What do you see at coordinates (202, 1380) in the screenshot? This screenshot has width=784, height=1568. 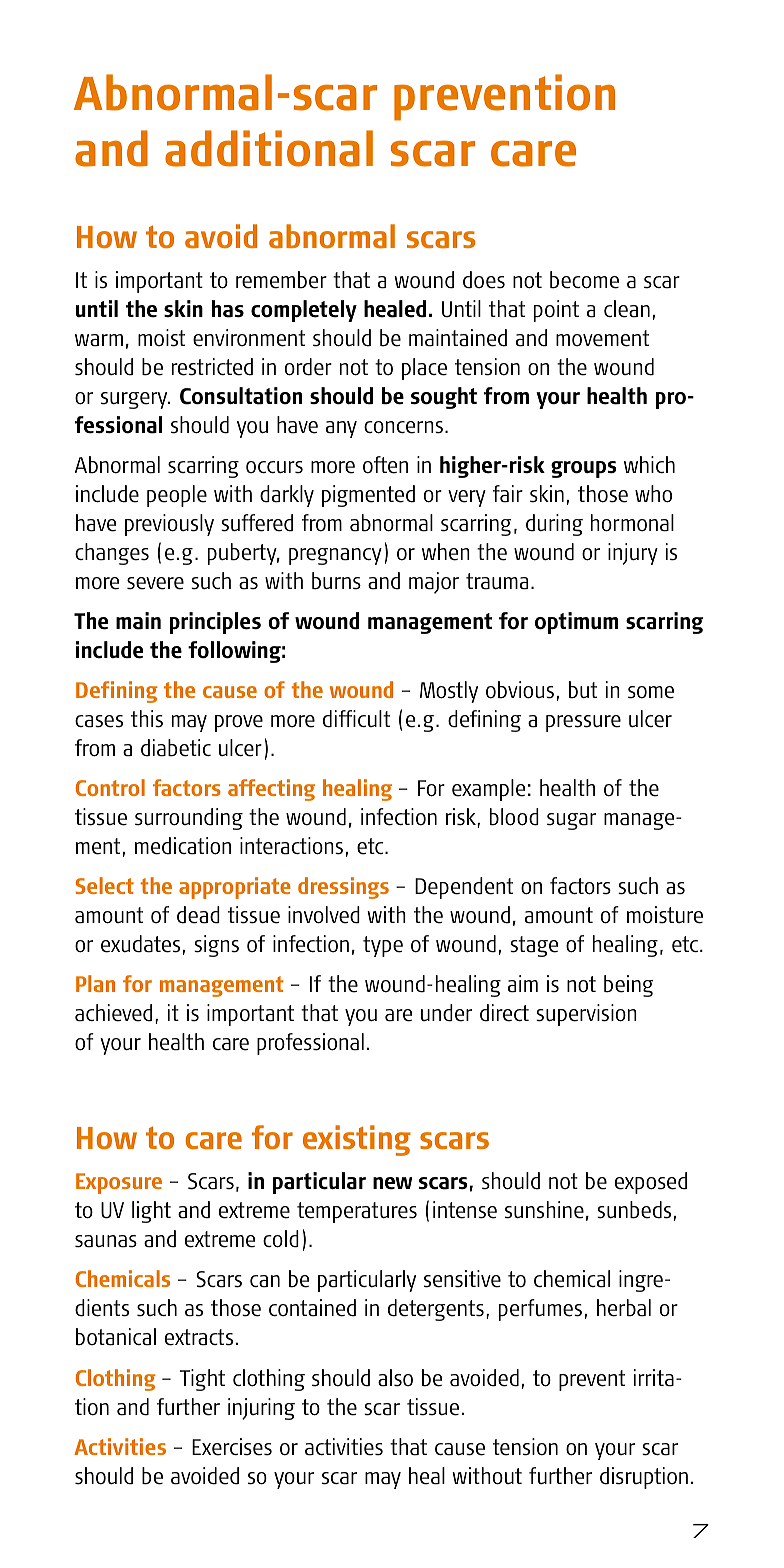 I see `Tight` at bounding box center [202, 1380].
